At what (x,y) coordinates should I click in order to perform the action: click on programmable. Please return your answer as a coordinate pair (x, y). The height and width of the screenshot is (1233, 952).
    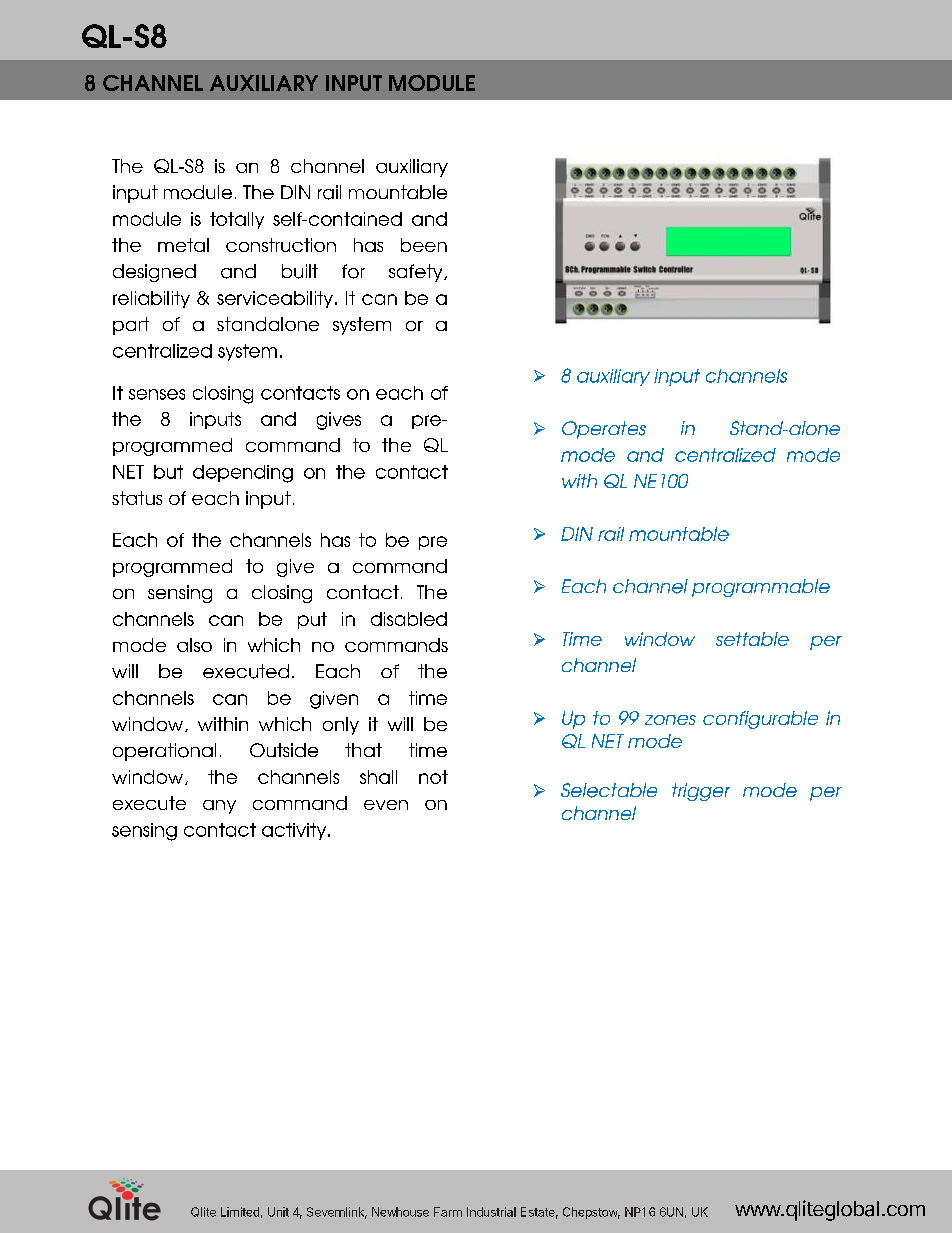
    Looking at the image, I should click on (761, 588).
